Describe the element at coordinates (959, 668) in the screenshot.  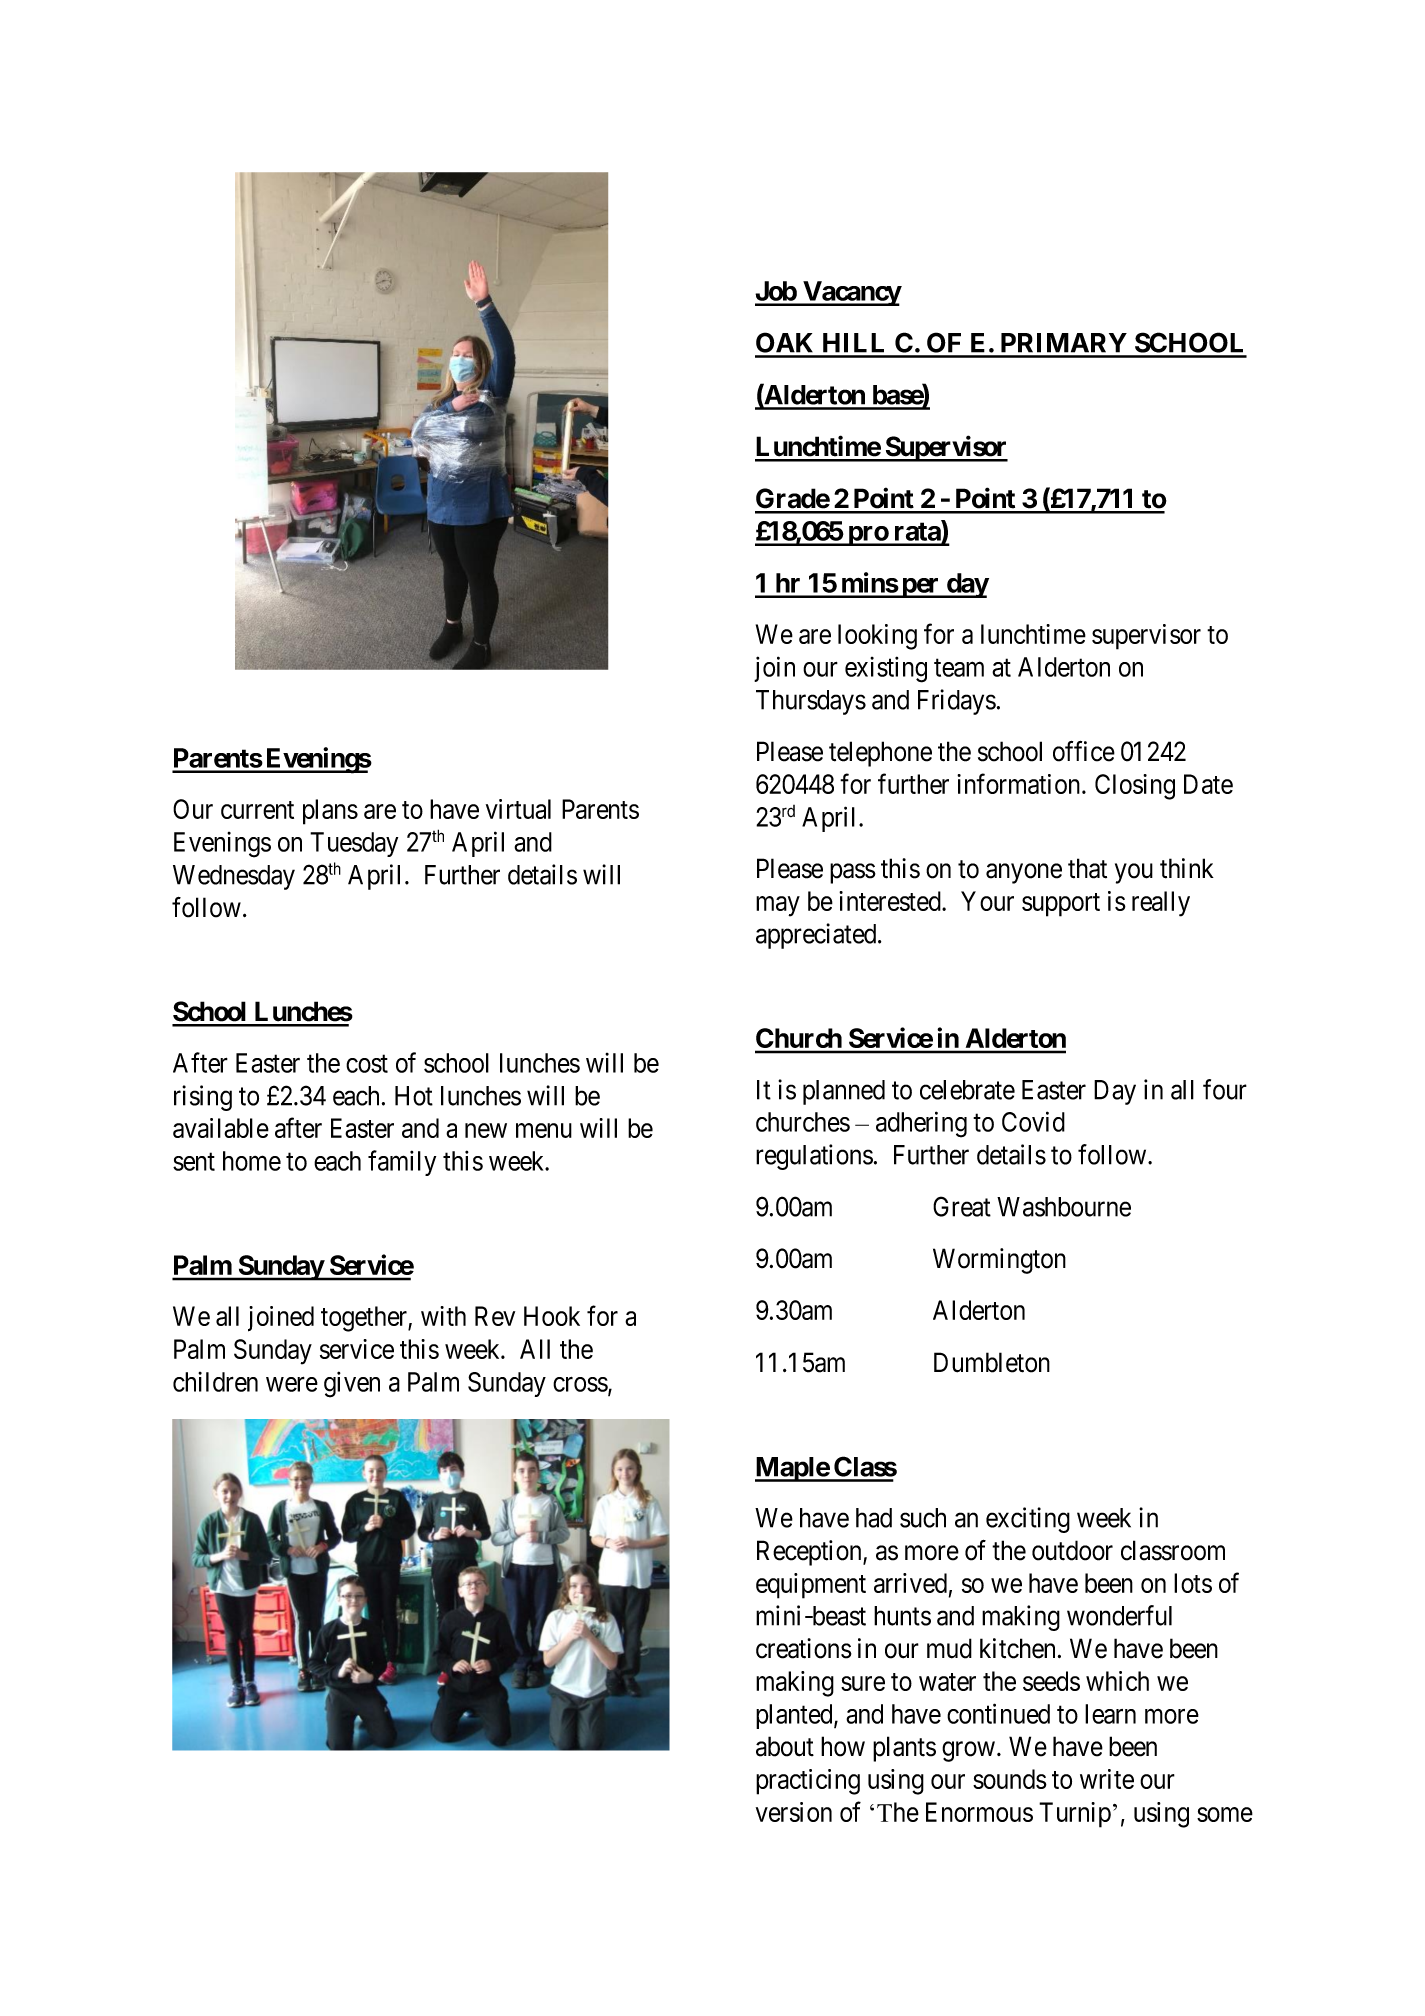
I see `team` at that location.
